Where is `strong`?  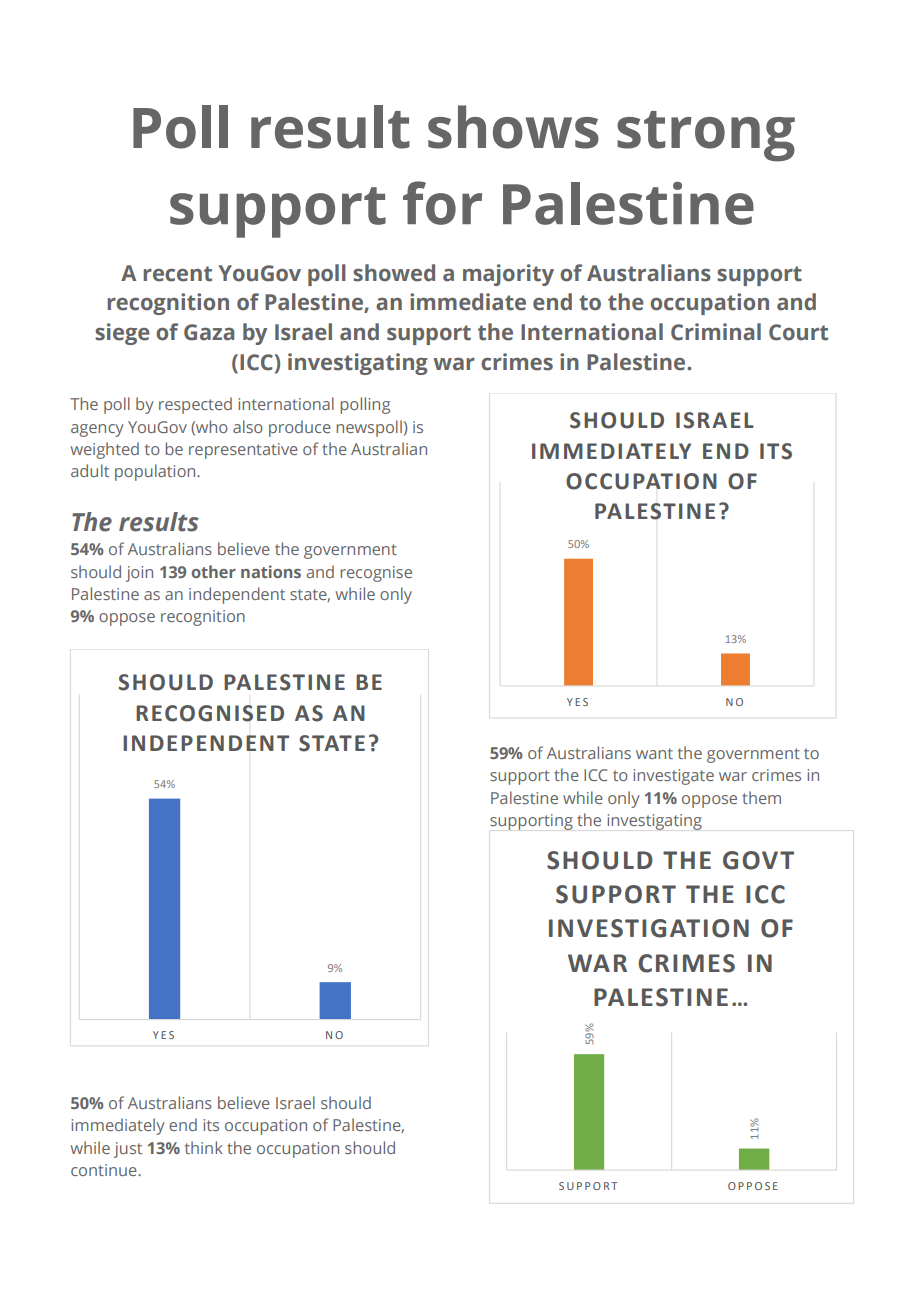
strong is located at coordinates (706, 136).
